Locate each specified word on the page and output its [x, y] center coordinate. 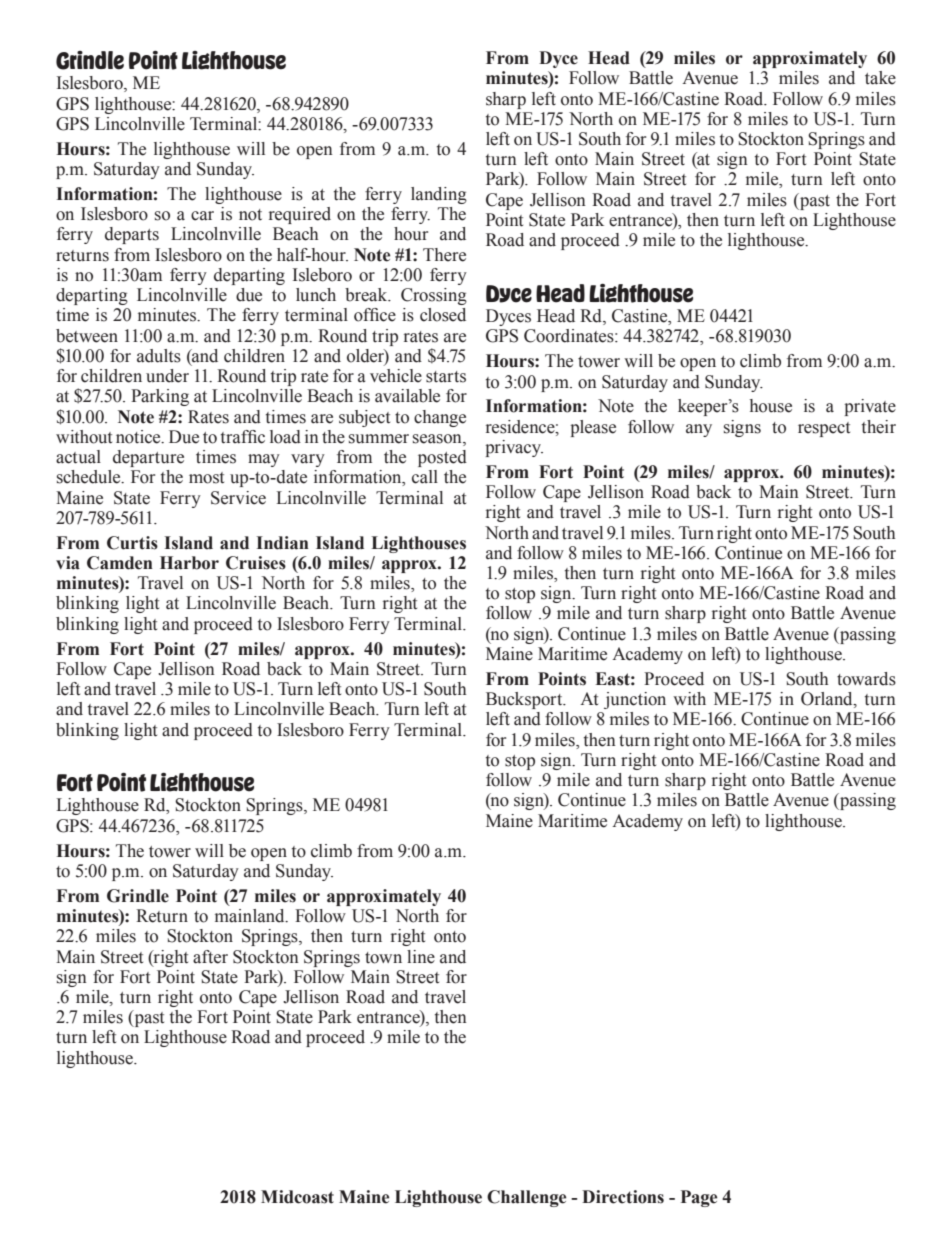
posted [442, 458]
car [202, 216]
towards [866, 679]
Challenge [526, 1198]
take [880, 78]
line [421, 957]
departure [148, 458]
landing [439, 195]
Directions [623, 1197]
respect [824, 429]
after [210, 957]
